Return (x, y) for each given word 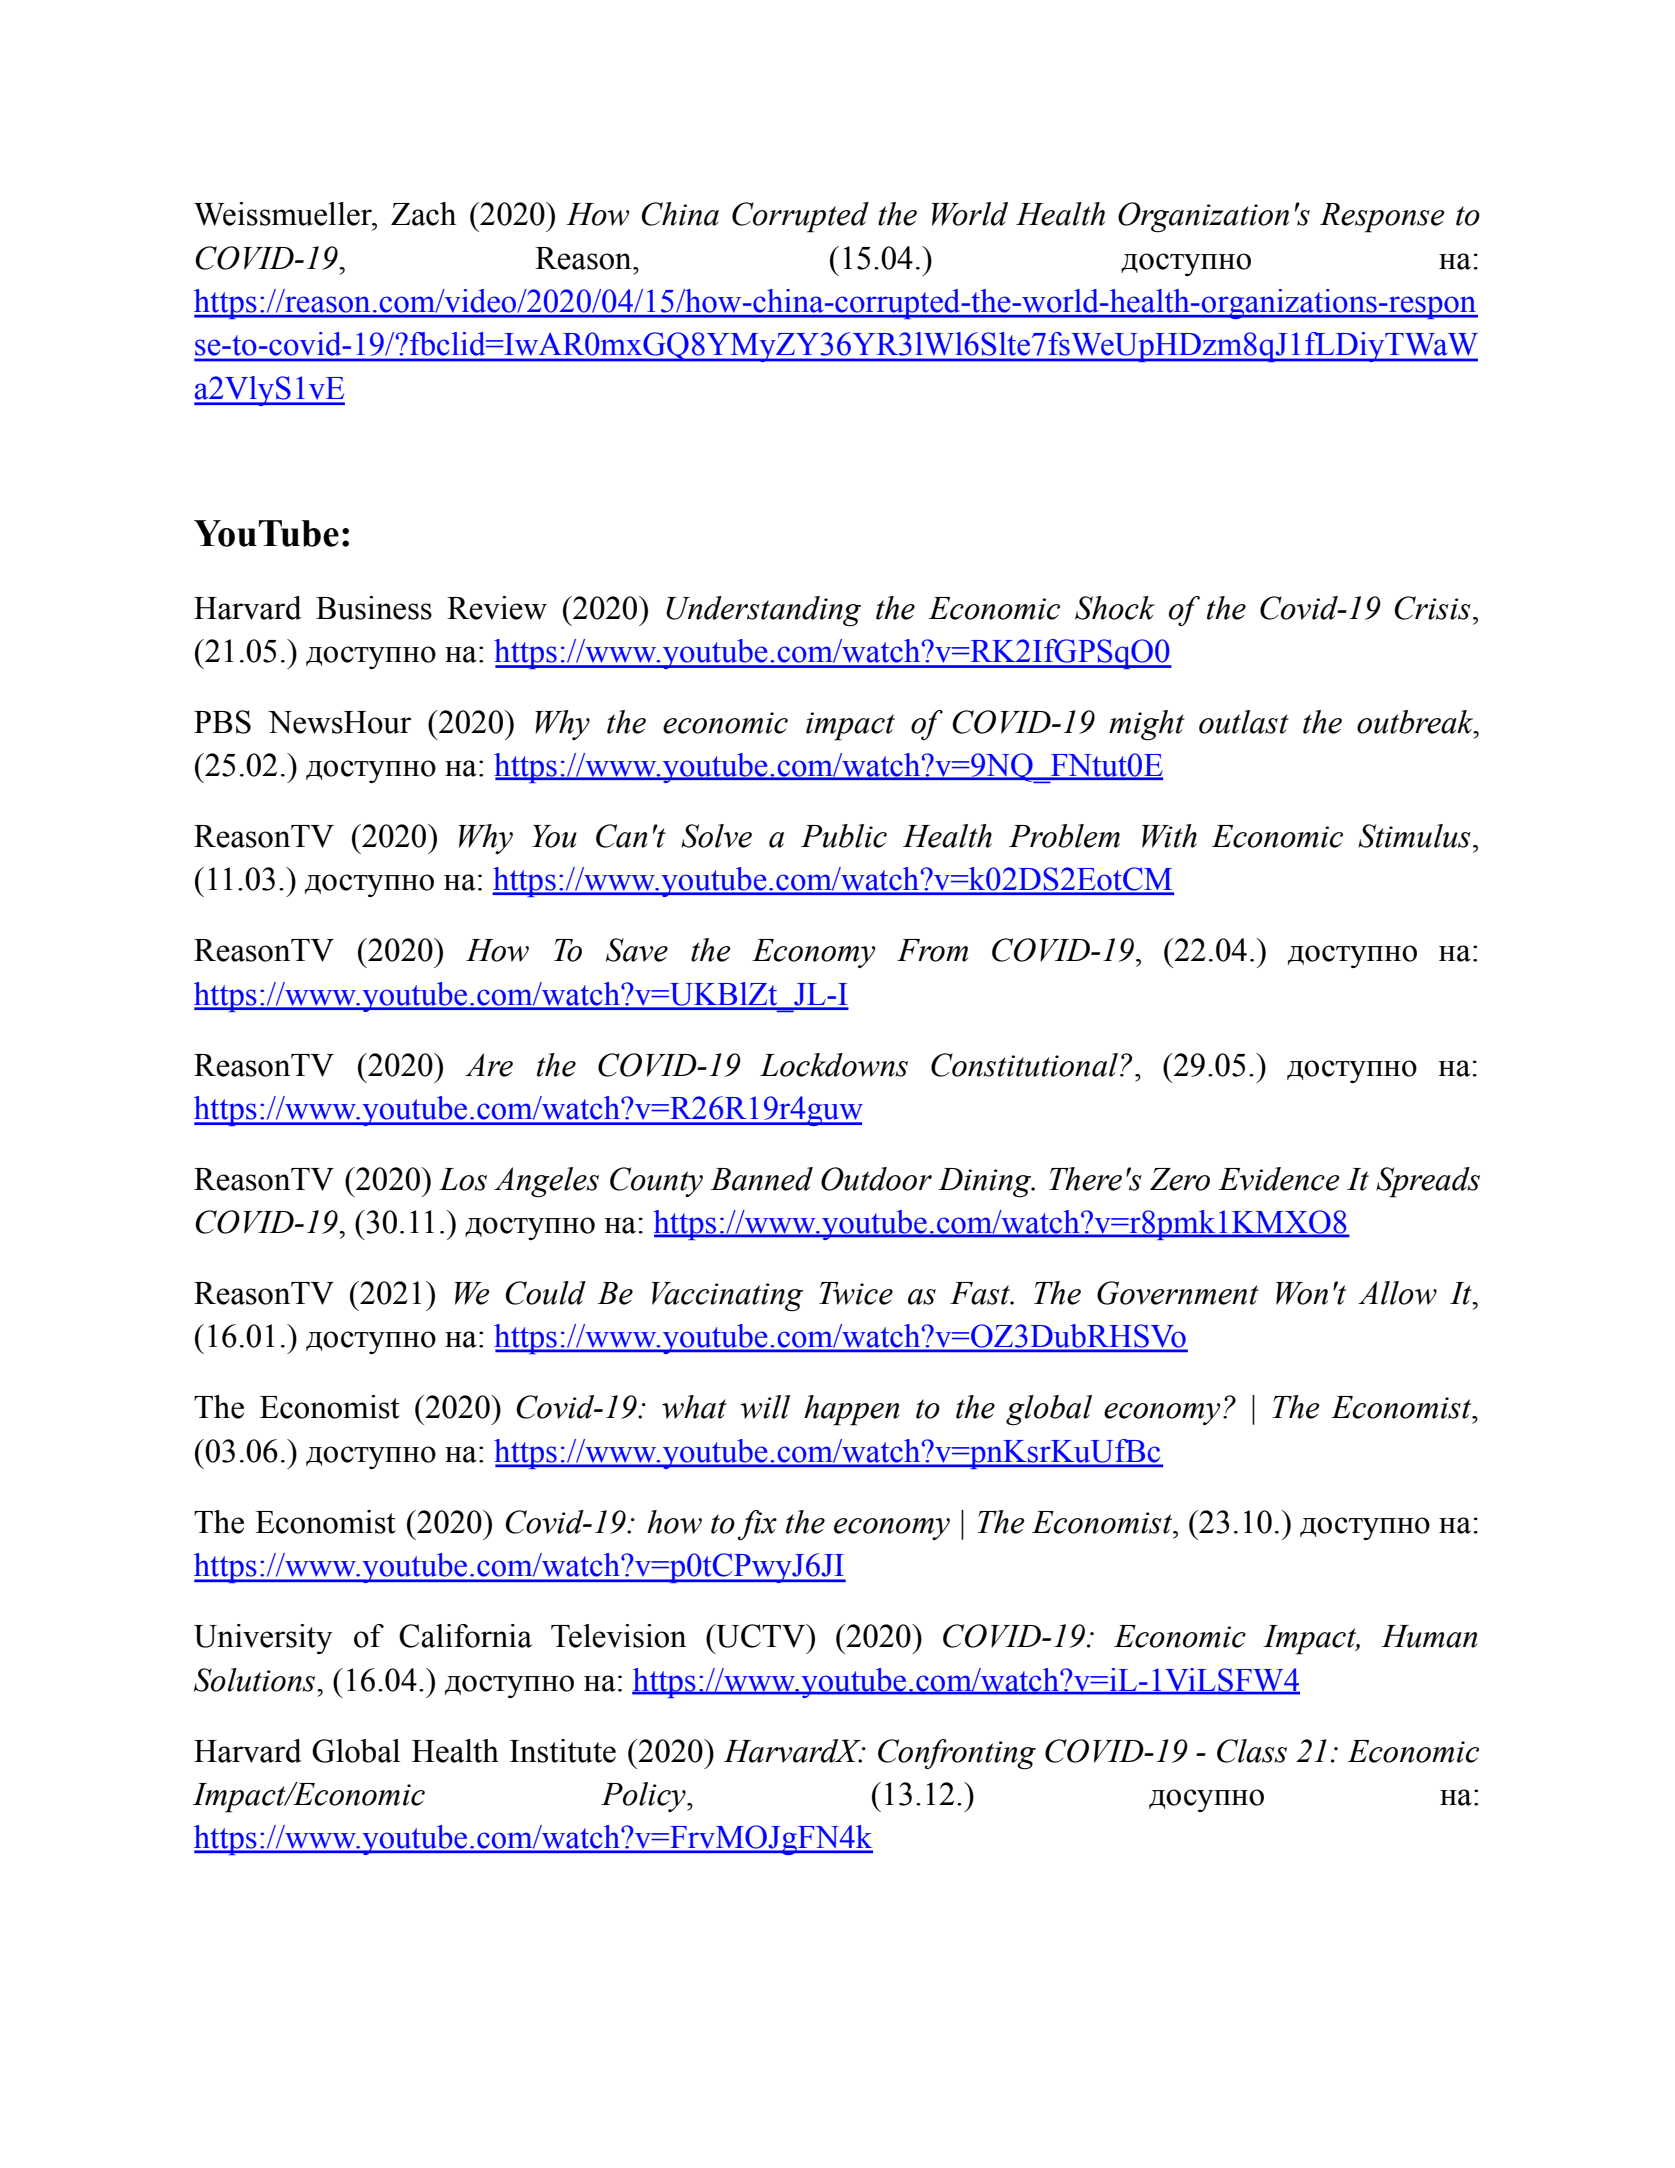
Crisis (1432, 608)
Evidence (1279, 1179)
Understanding (763, 611)
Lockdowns (834, 1065)
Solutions (256, 1680)
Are (489, 1065)
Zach (423, 214)
